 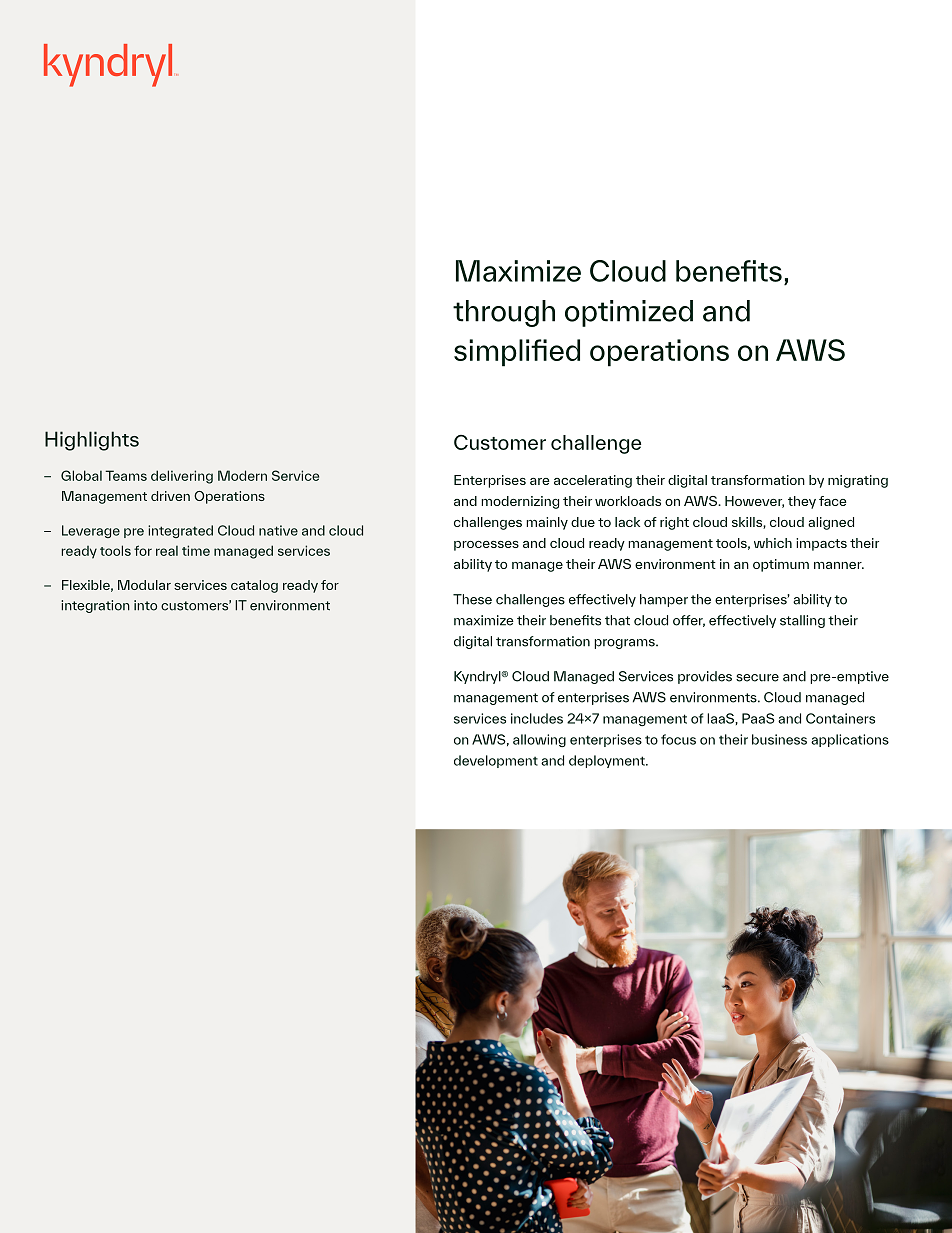 What do you see at coordinates (539, 740) in the screenshot?
I see `allowing` at bounding box center [539, 740].
